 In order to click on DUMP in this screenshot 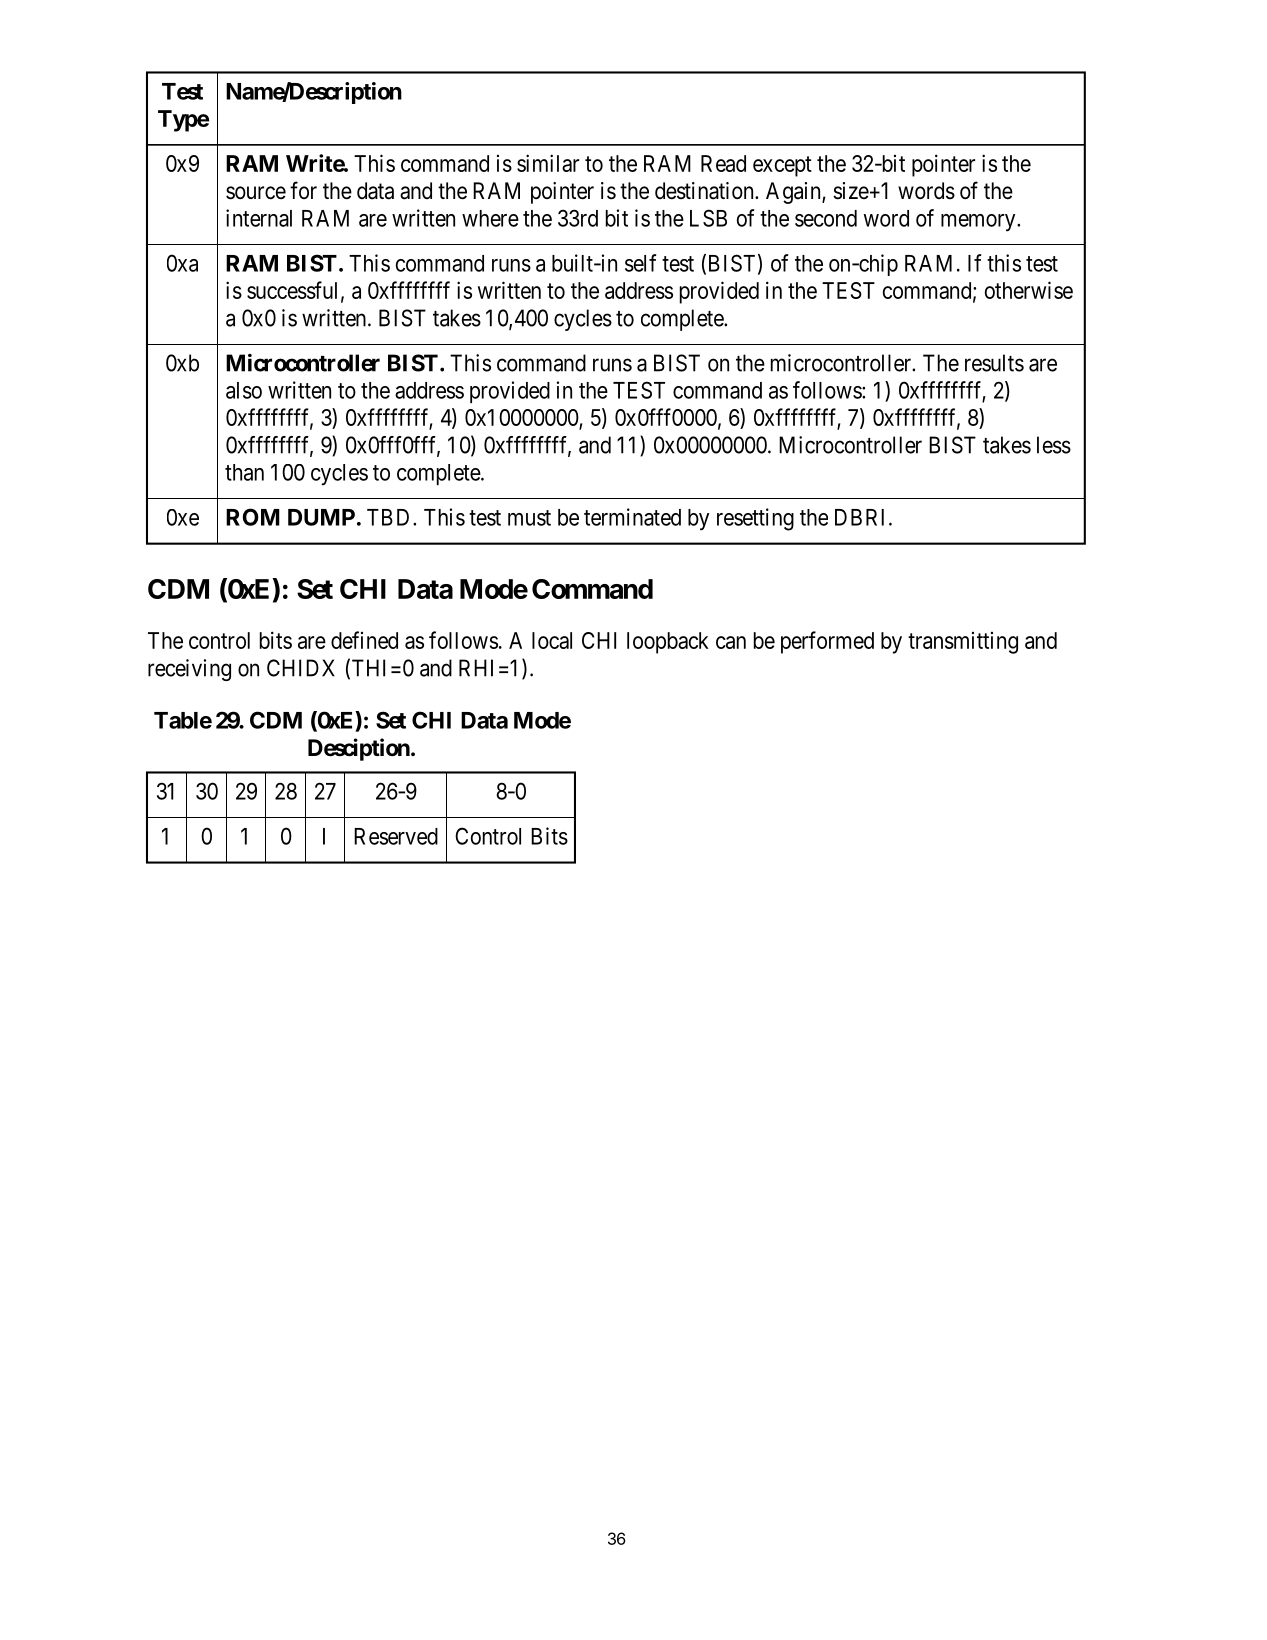, I will do `click(321, 517)`.
